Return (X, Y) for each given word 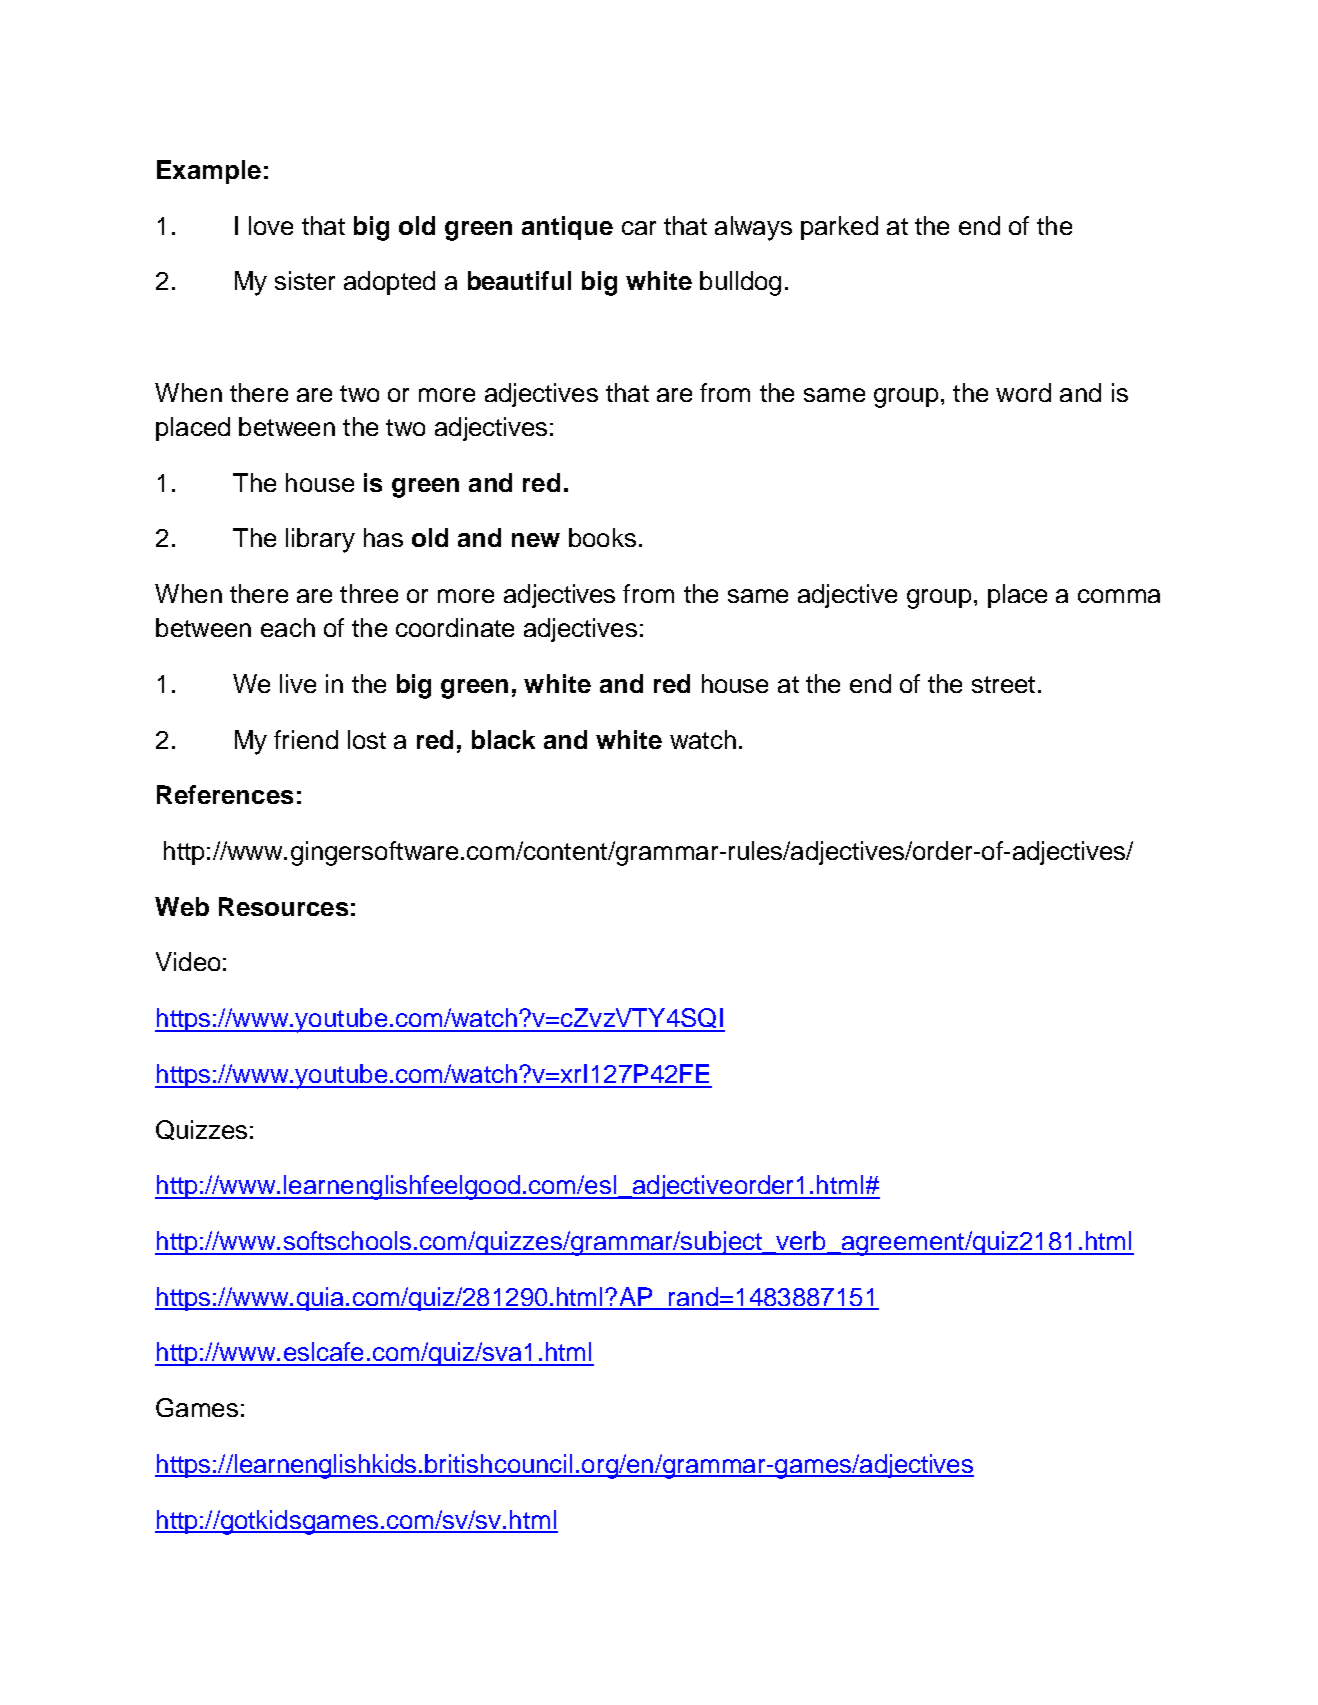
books (602, 537)
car (639, 228)
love (271, 225)
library (320, 540)
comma (1119, 596)
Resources (283, 906)
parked (839, 228)
